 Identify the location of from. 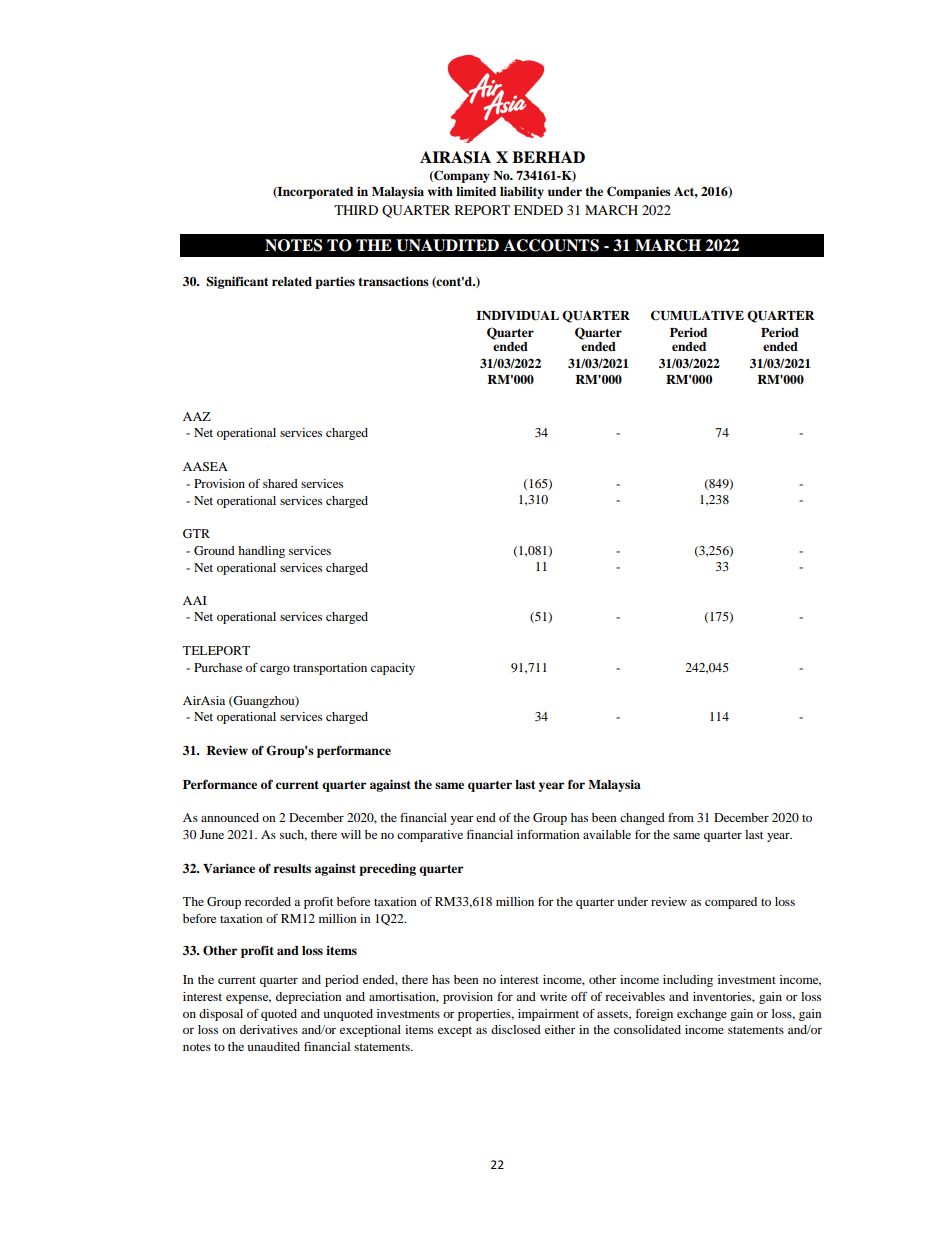
(681, 817).
